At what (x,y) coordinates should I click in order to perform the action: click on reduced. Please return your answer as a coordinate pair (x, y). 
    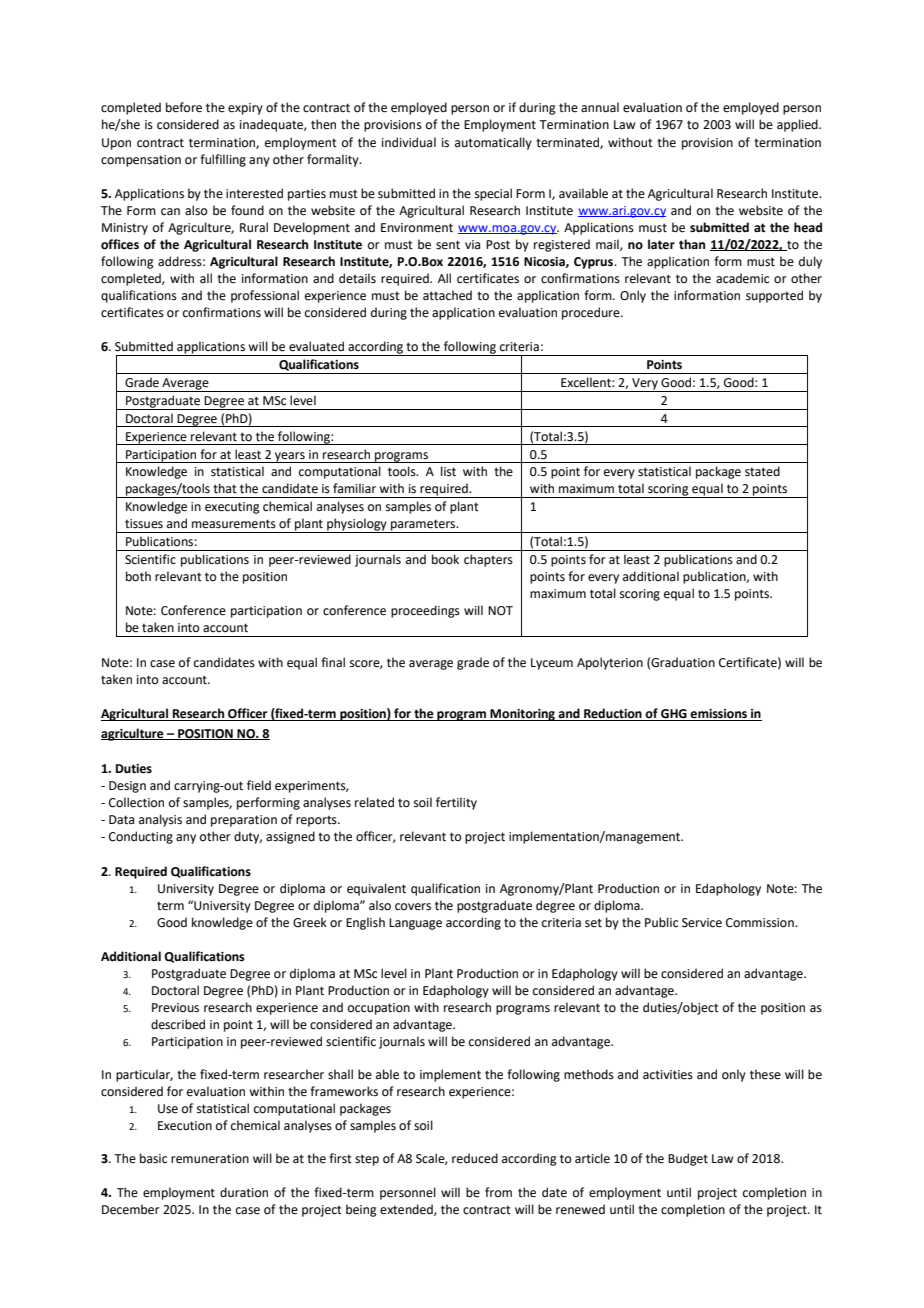
    Looking at the image, I should click on (475, 1158).
